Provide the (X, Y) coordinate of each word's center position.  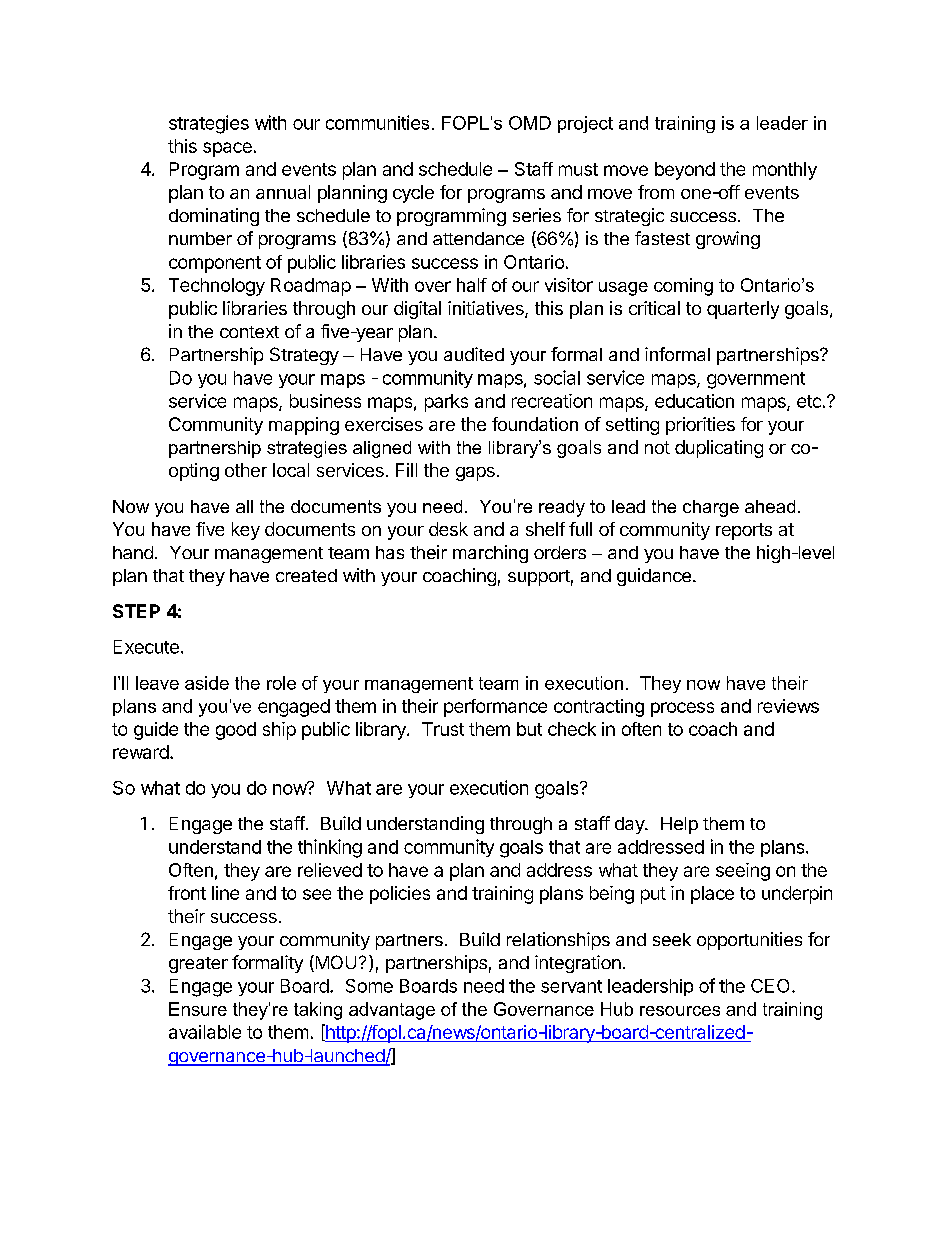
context (249, 332)
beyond (685, 171)
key (246, 531)
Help (679, 825)
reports (744, 531)
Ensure (198, 1009)
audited (474, 354)
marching (490, 554)
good (236, 731)
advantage (392, 1011)
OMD (530, 123)
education (694, 401)
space (227, 149)
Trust (443, 729)
